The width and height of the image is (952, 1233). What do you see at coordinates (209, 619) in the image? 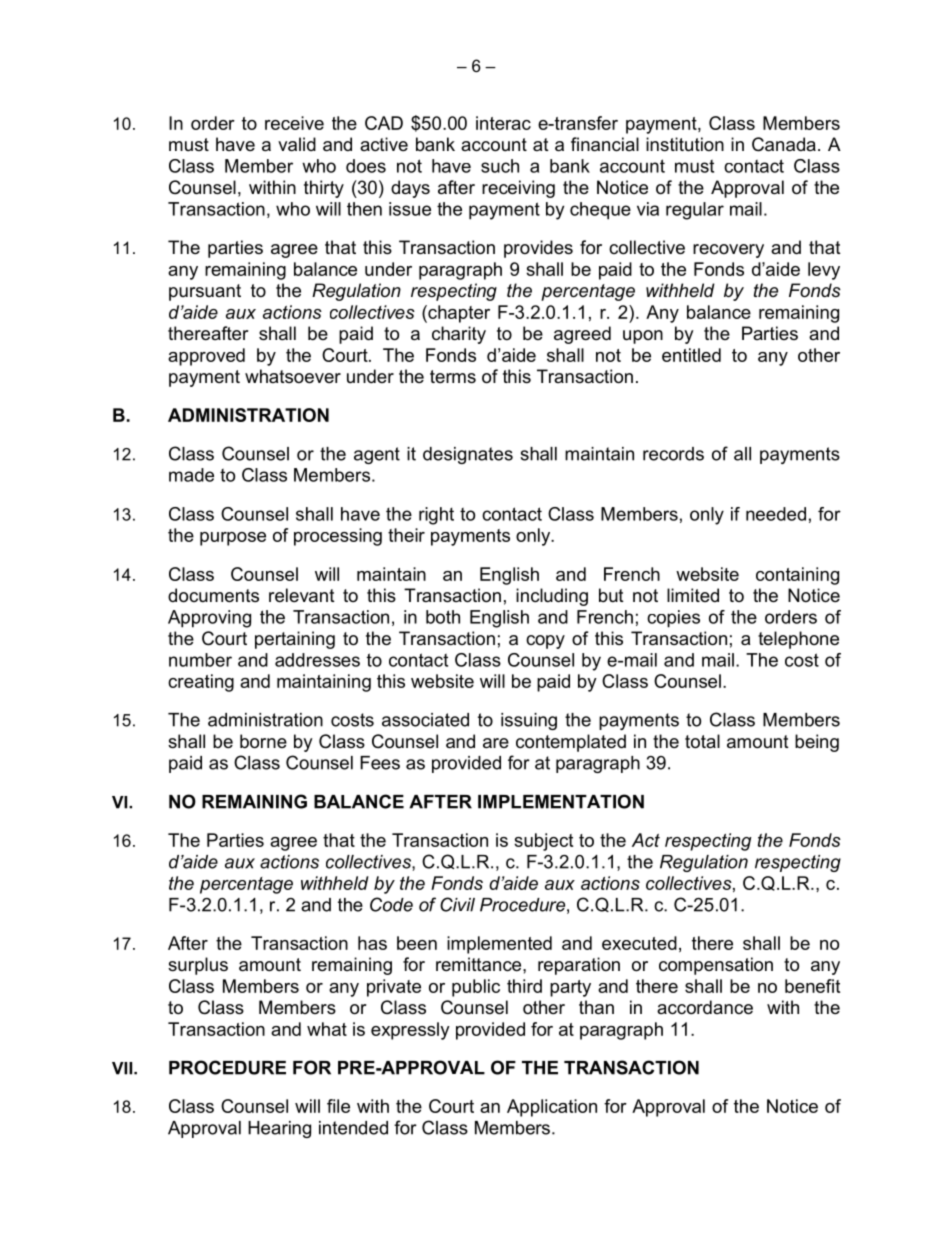
I see `Approving` at bounding box center [209, 619].
